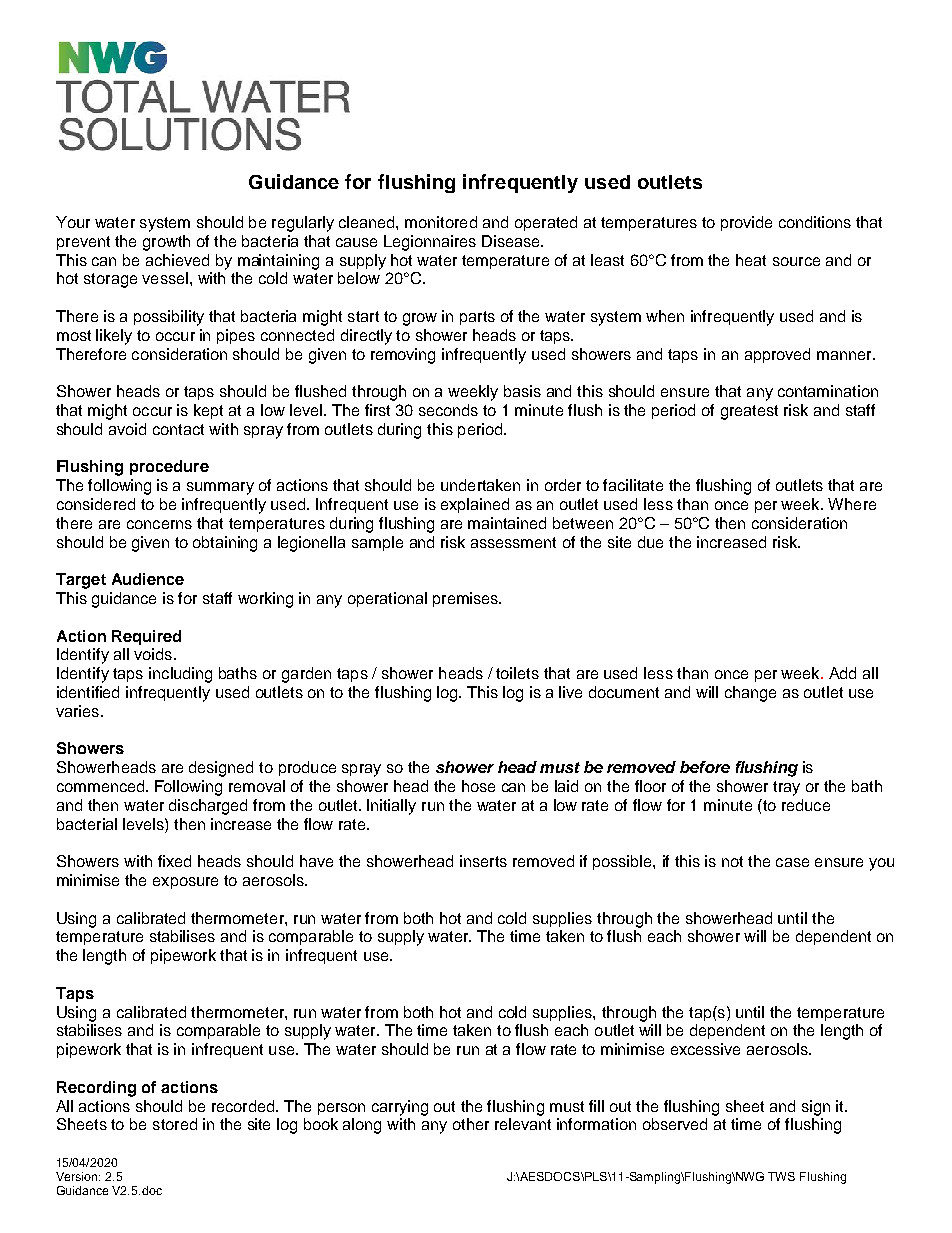 Image resolution: width=952 pixels, height=1233 pixels. What do you see at coordinates (781, 1176) in the screenshot?
I see `TWS` at bounding box center [781, 1176].
